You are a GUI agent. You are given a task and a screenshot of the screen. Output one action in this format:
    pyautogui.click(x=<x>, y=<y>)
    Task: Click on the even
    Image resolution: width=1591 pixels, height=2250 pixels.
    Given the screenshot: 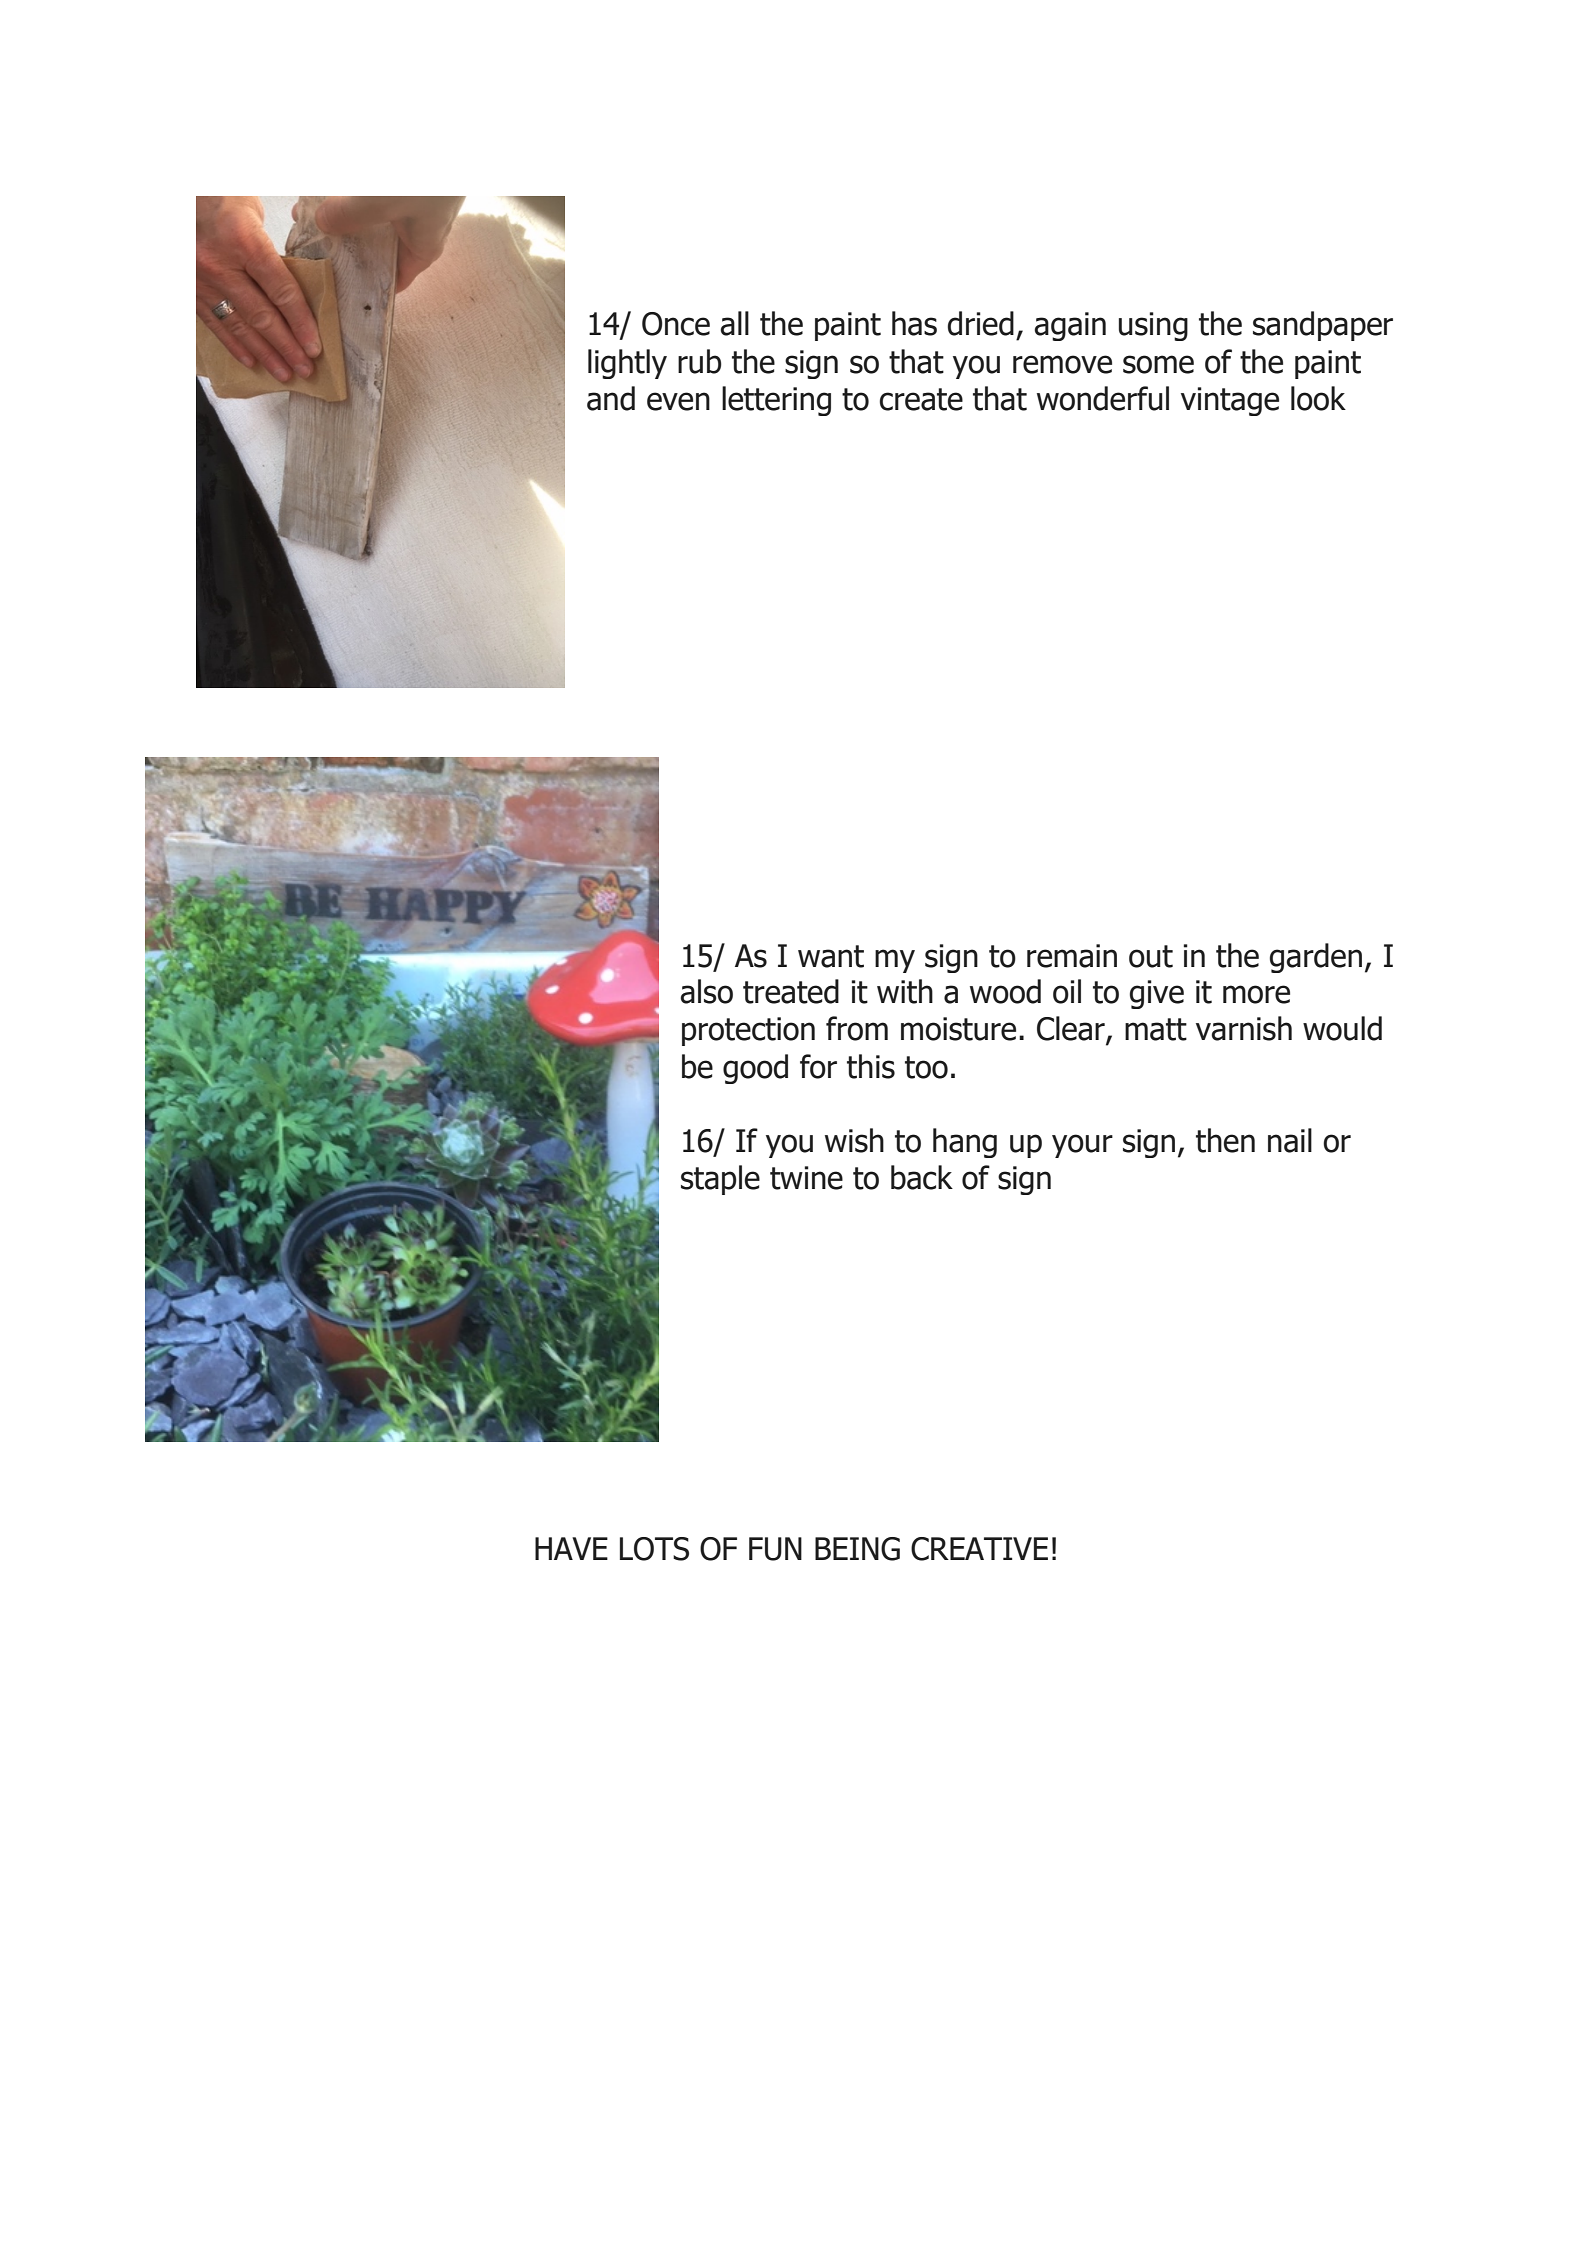 What is the action you would take?
    pyautogui.click(x=678, y=401)
